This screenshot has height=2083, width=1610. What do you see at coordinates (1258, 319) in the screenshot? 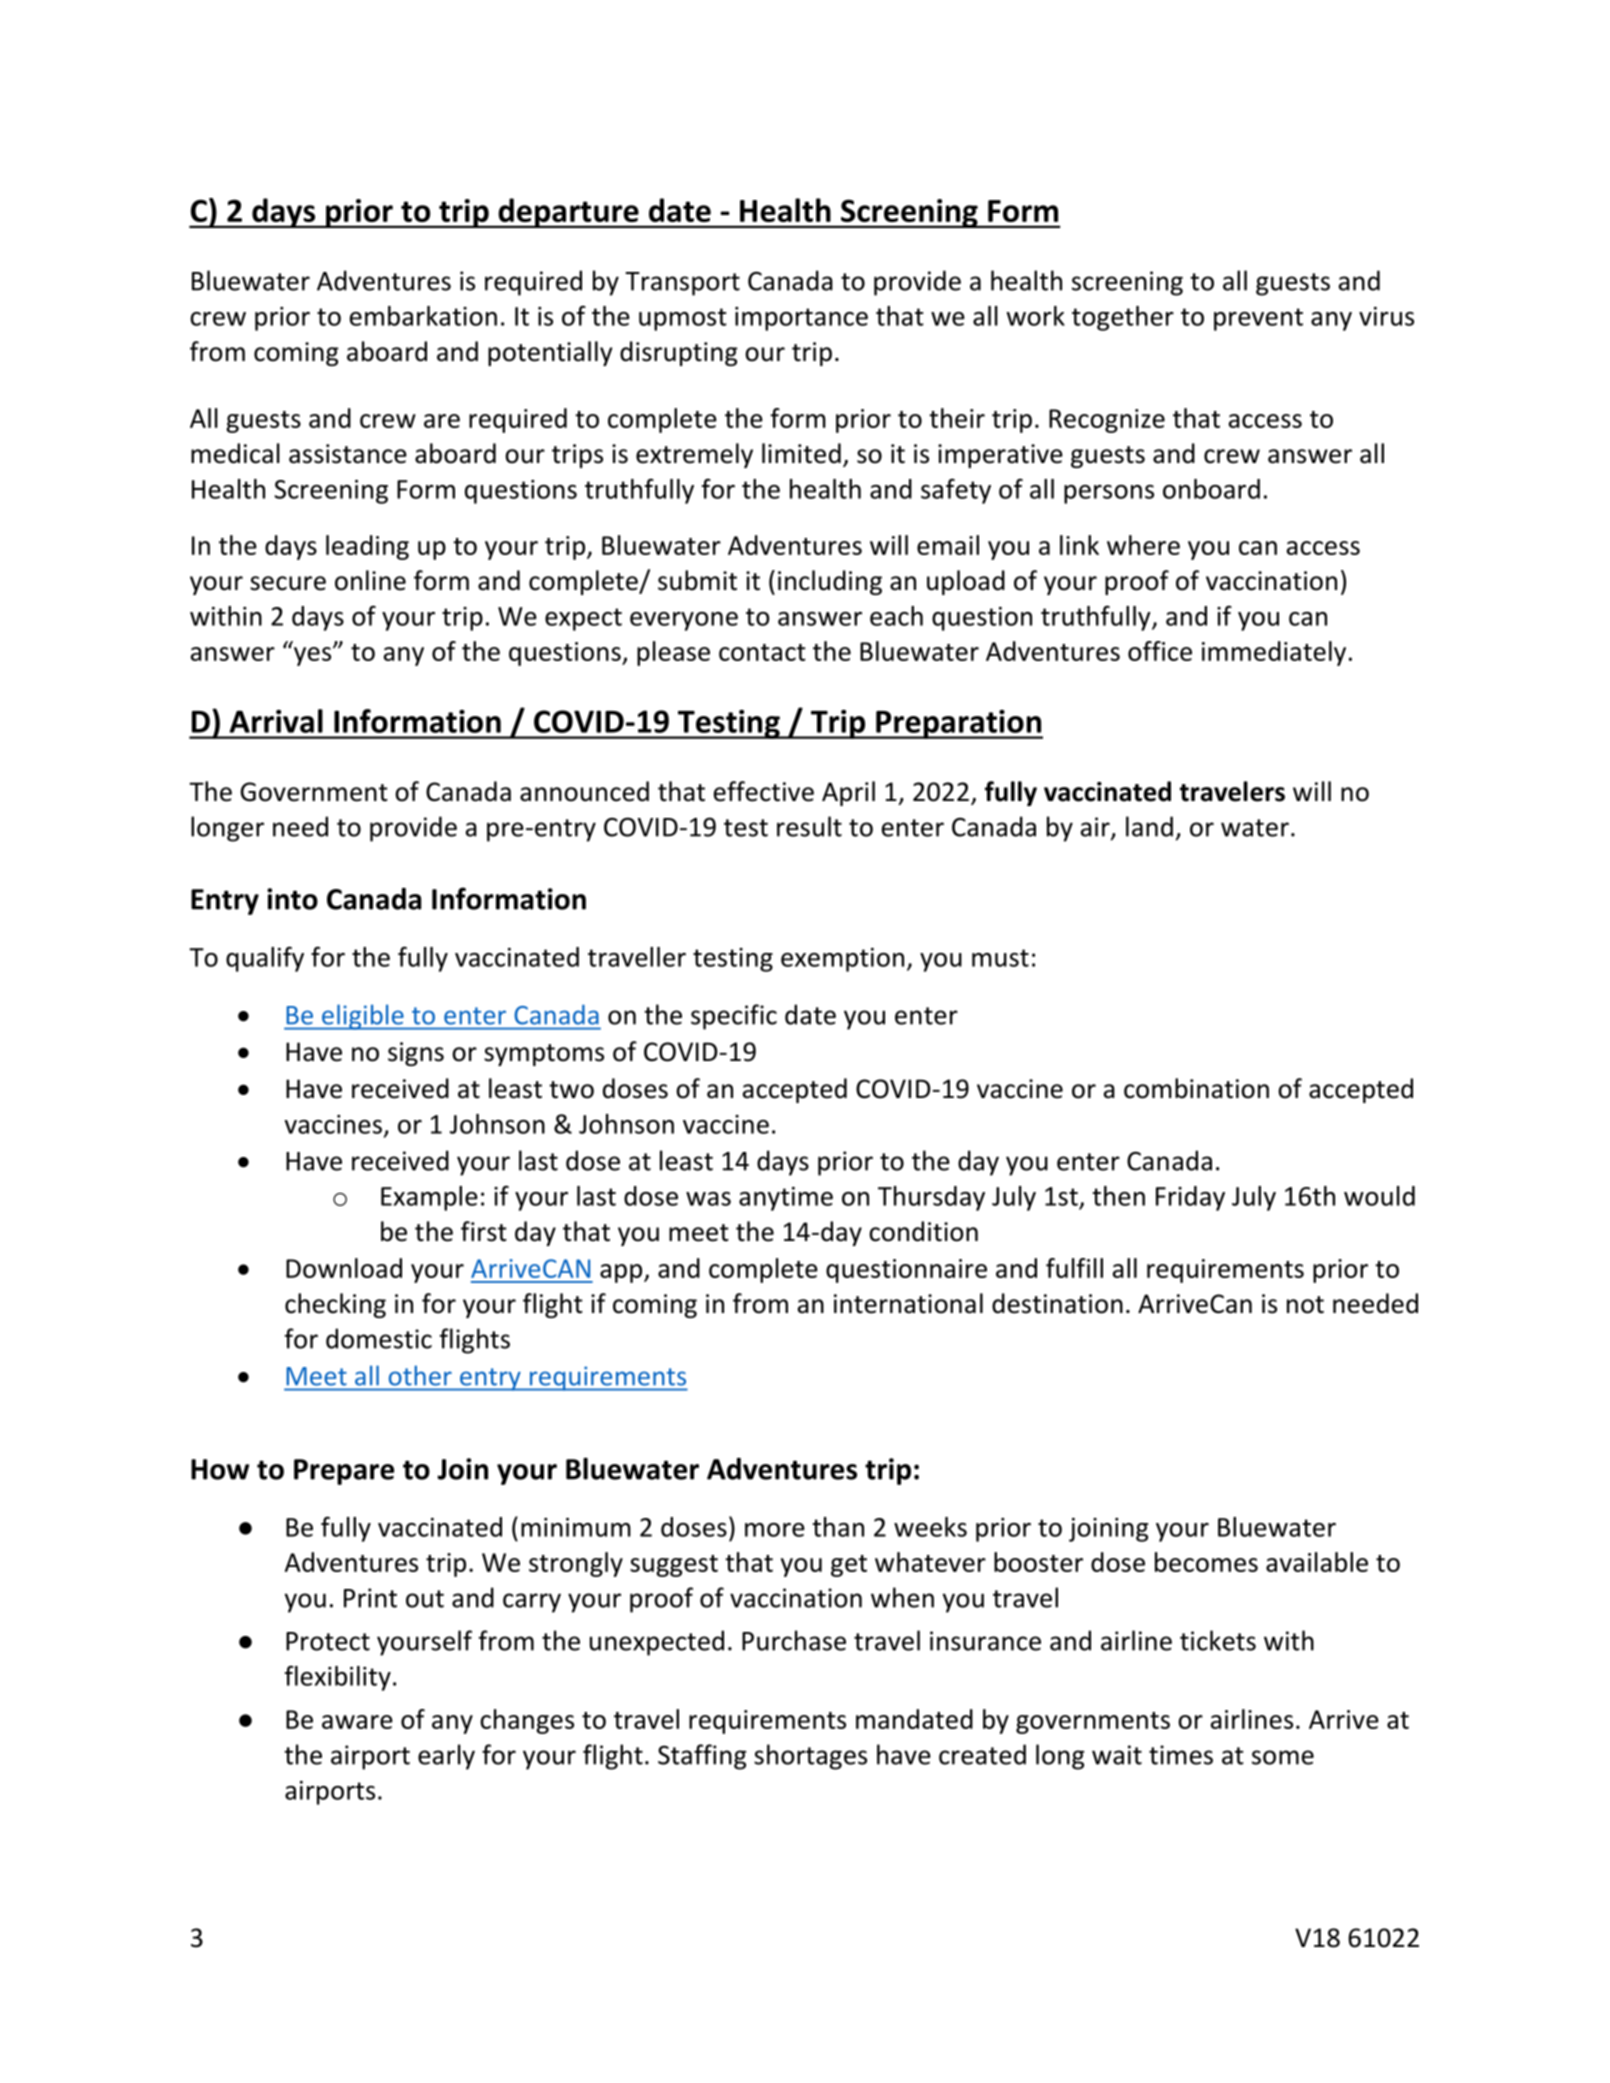
I see `prevent` at bounding box center [1258, 319].
